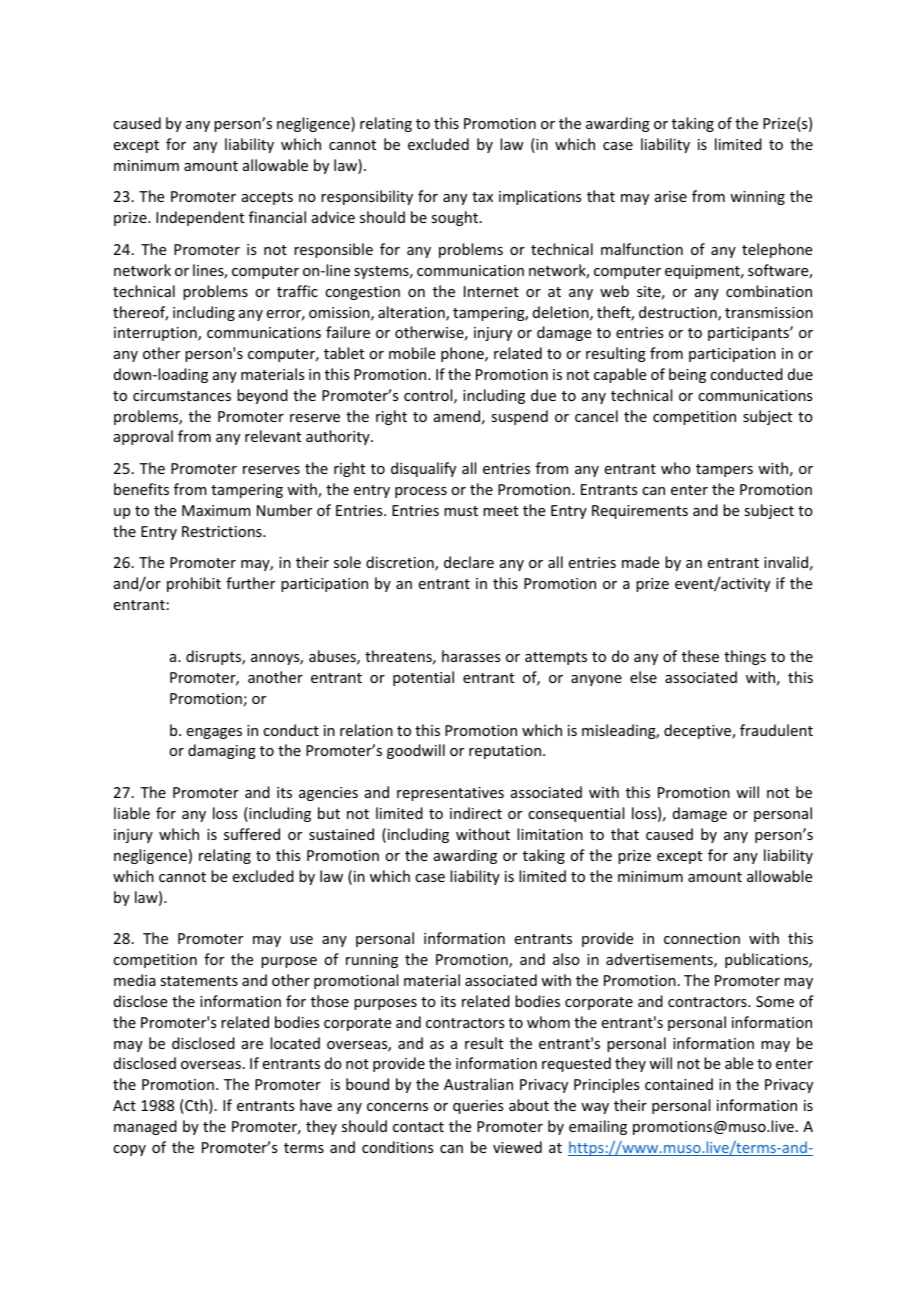 This screenshot has width=924, height=1308. Describe the element at coordinates (687, 375) in the screenshot. I see `being` at that location.
